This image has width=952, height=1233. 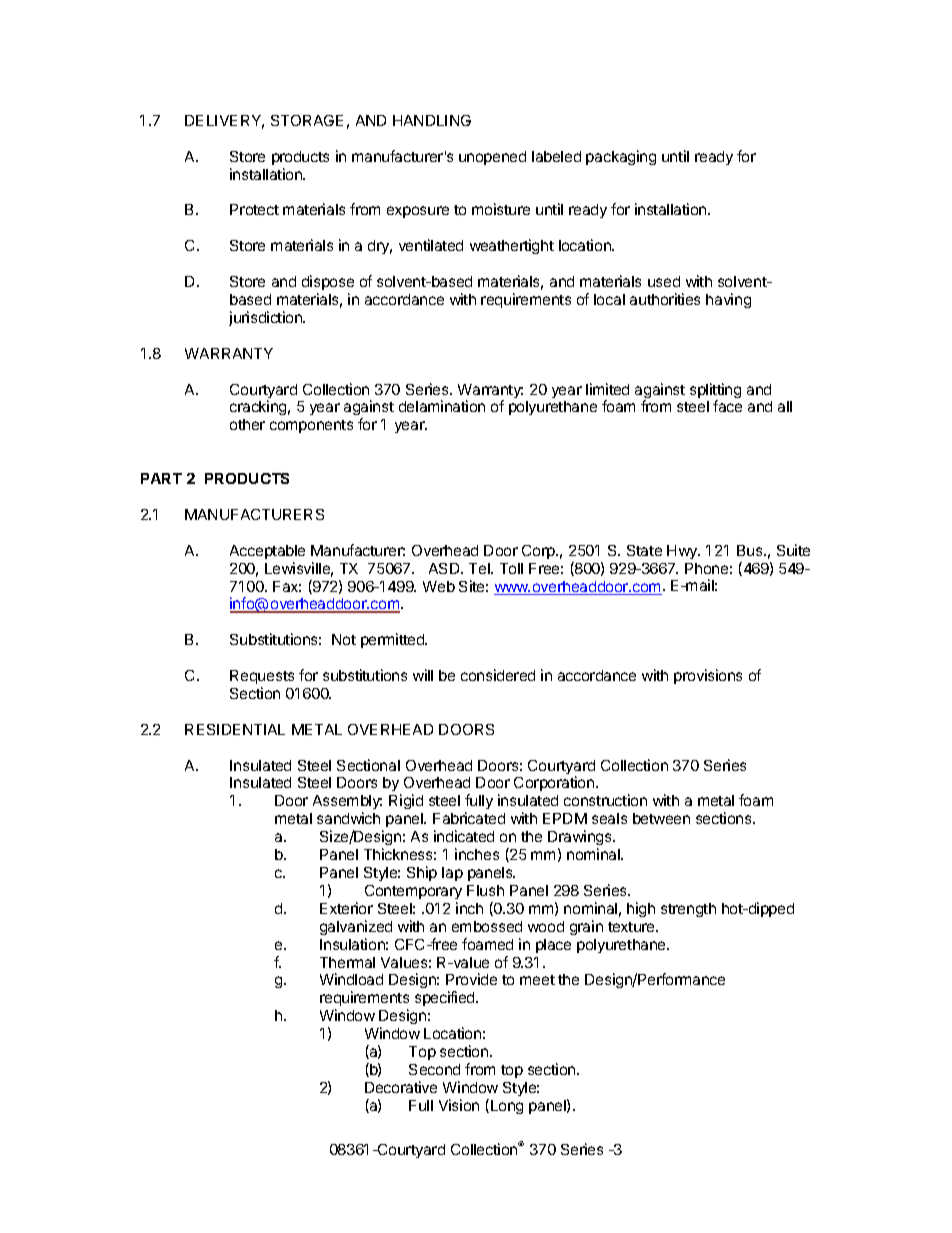 I want to click on Protect, so click(x=254, y=209).
